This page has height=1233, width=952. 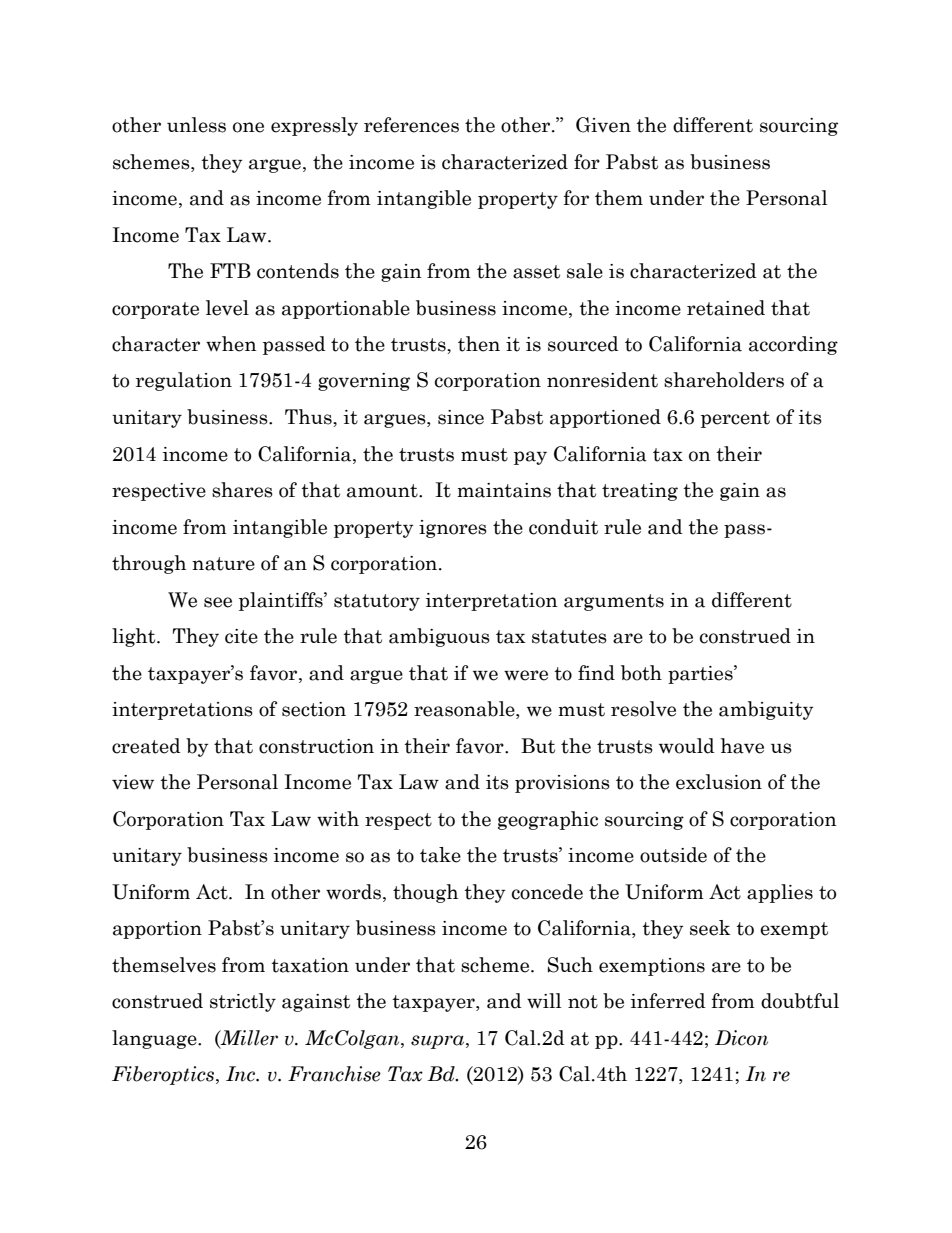 What do you see at coordinates (465, 710) in the page?
I see `reasonable` at bounding box center [465, 710].
